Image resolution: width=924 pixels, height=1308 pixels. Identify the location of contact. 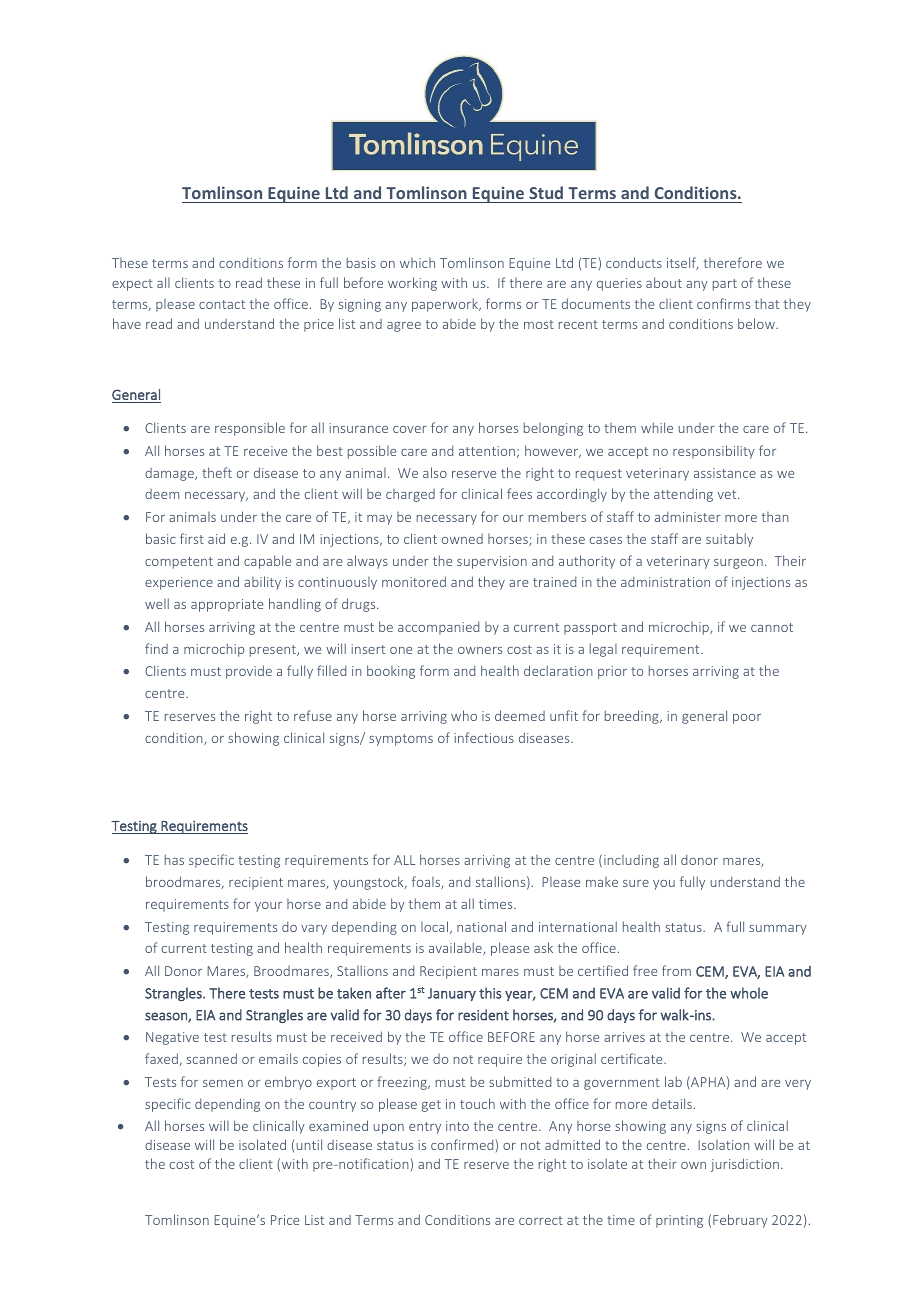
(222, 304).
